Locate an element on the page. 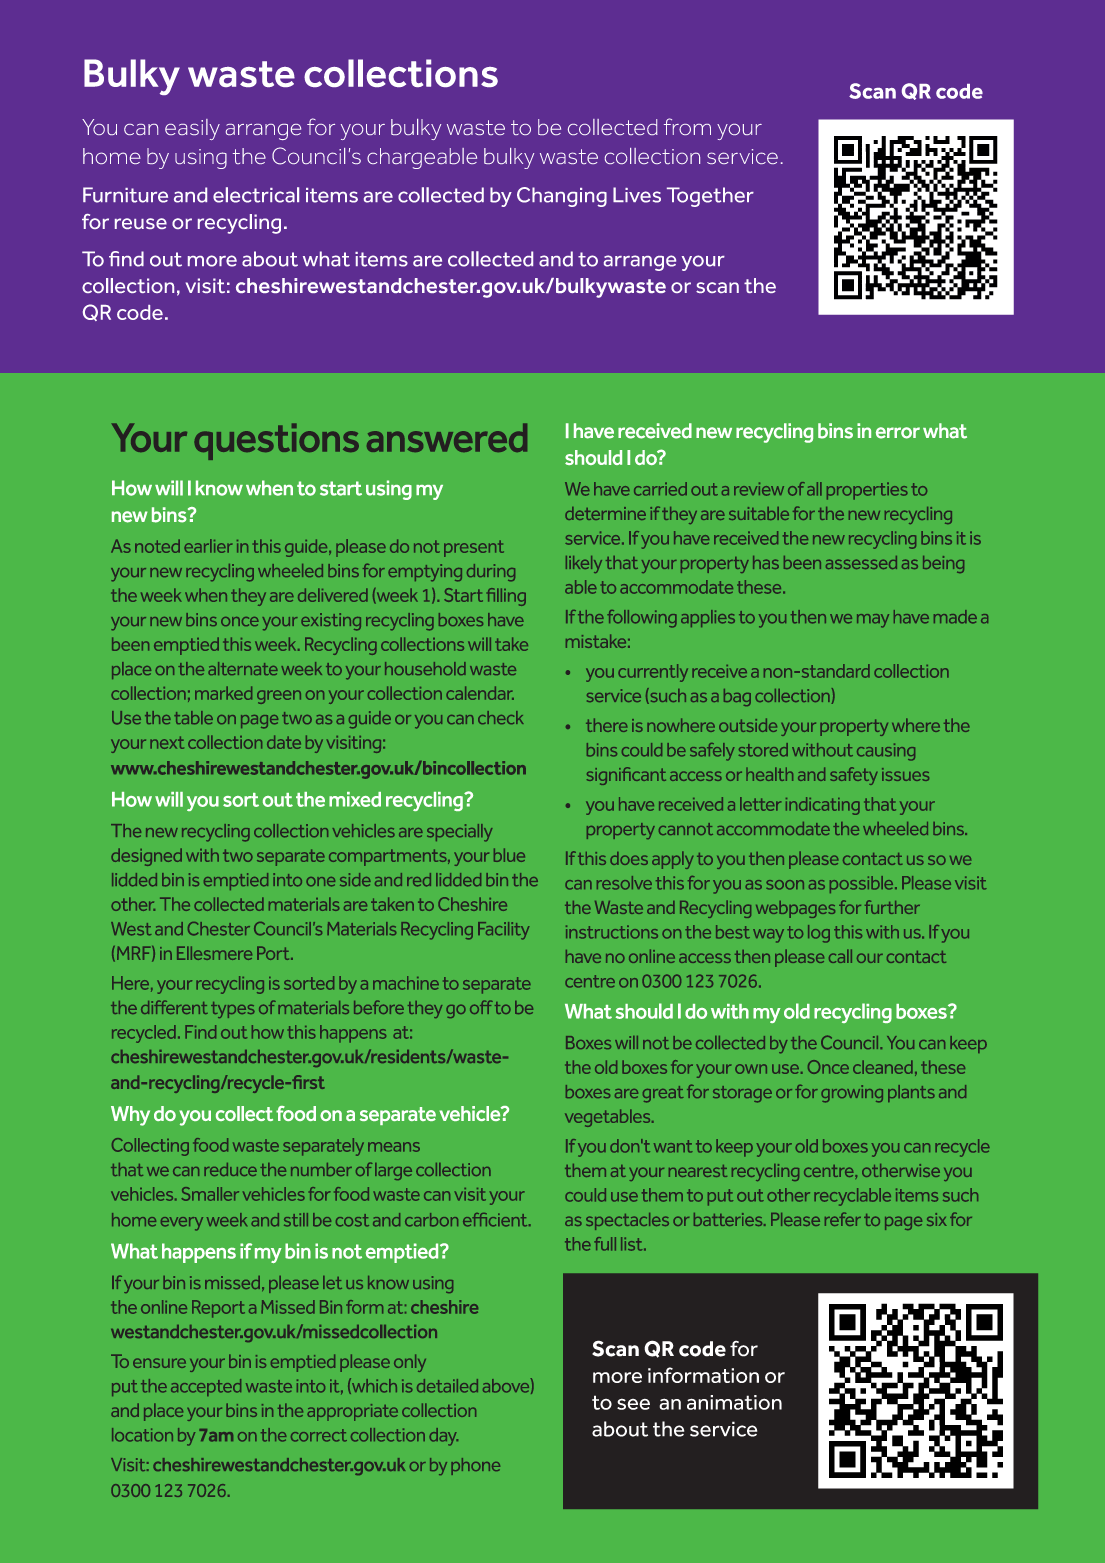  may is located at coordinates (873, 621).
